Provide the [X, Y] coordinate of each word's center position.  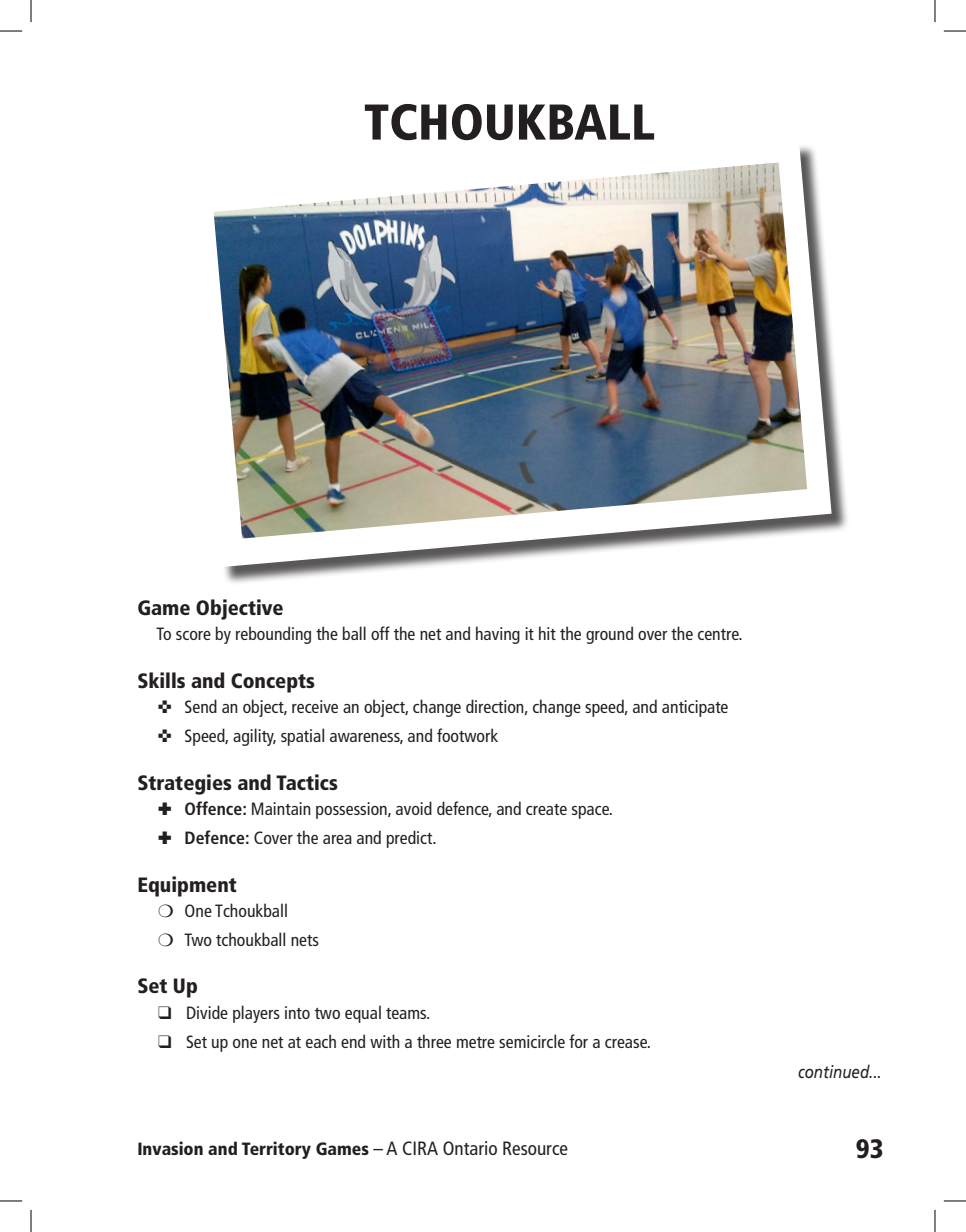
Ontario [470, 1148]
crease [627, 1043]
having [498, 635]
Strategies [185, 784]
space [591, 812]
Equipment [187, 886]
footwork [467, 735]
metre [476, 1042]
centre [719, 634]
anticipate [695, 708]
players [256, 1014]
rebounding [273, 635]
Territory [276, 1150]
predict [410, 839]
